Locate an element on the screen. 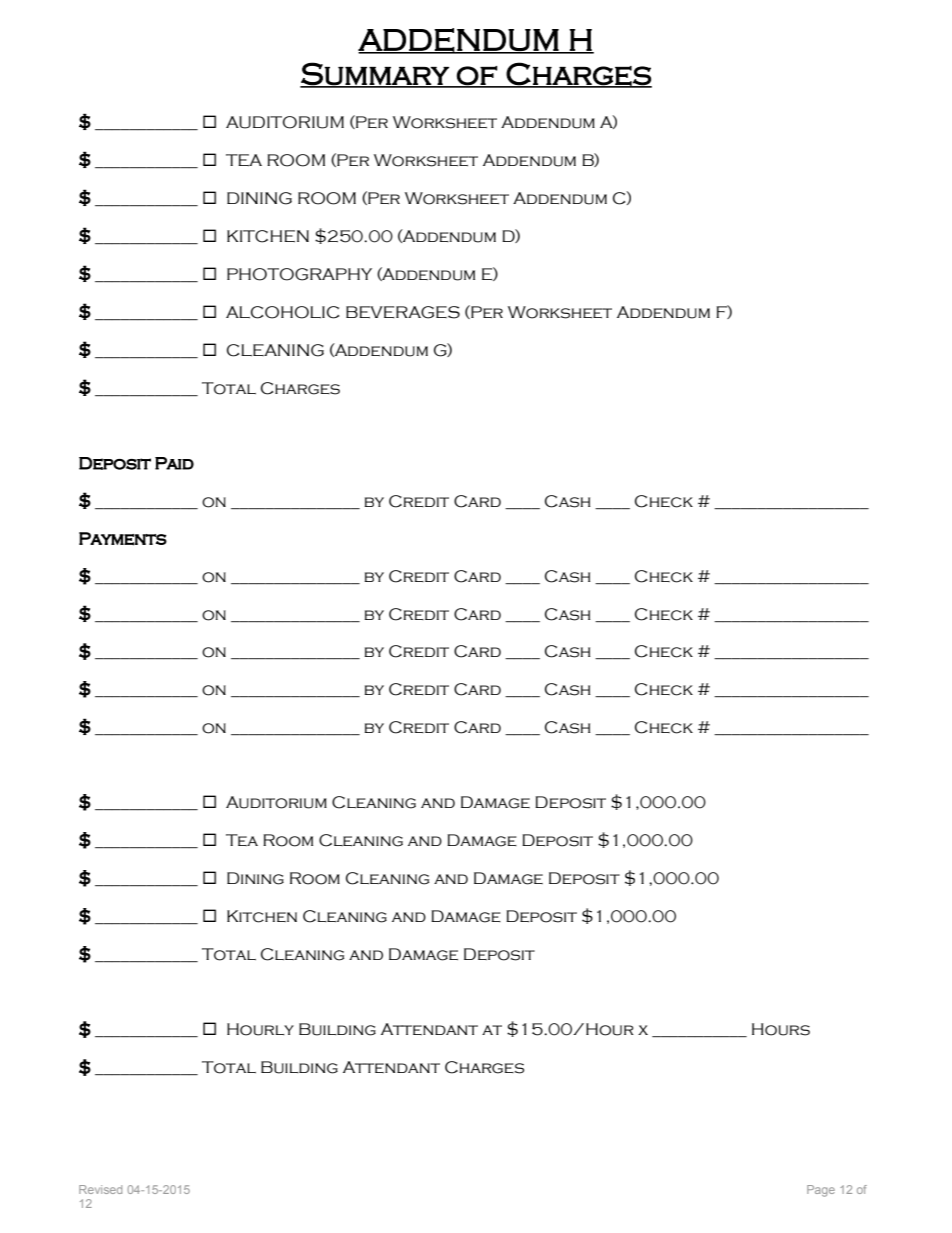 The width and height of the screenshot is (952, 1233). Revised is located at coordinates (100, 1189).
